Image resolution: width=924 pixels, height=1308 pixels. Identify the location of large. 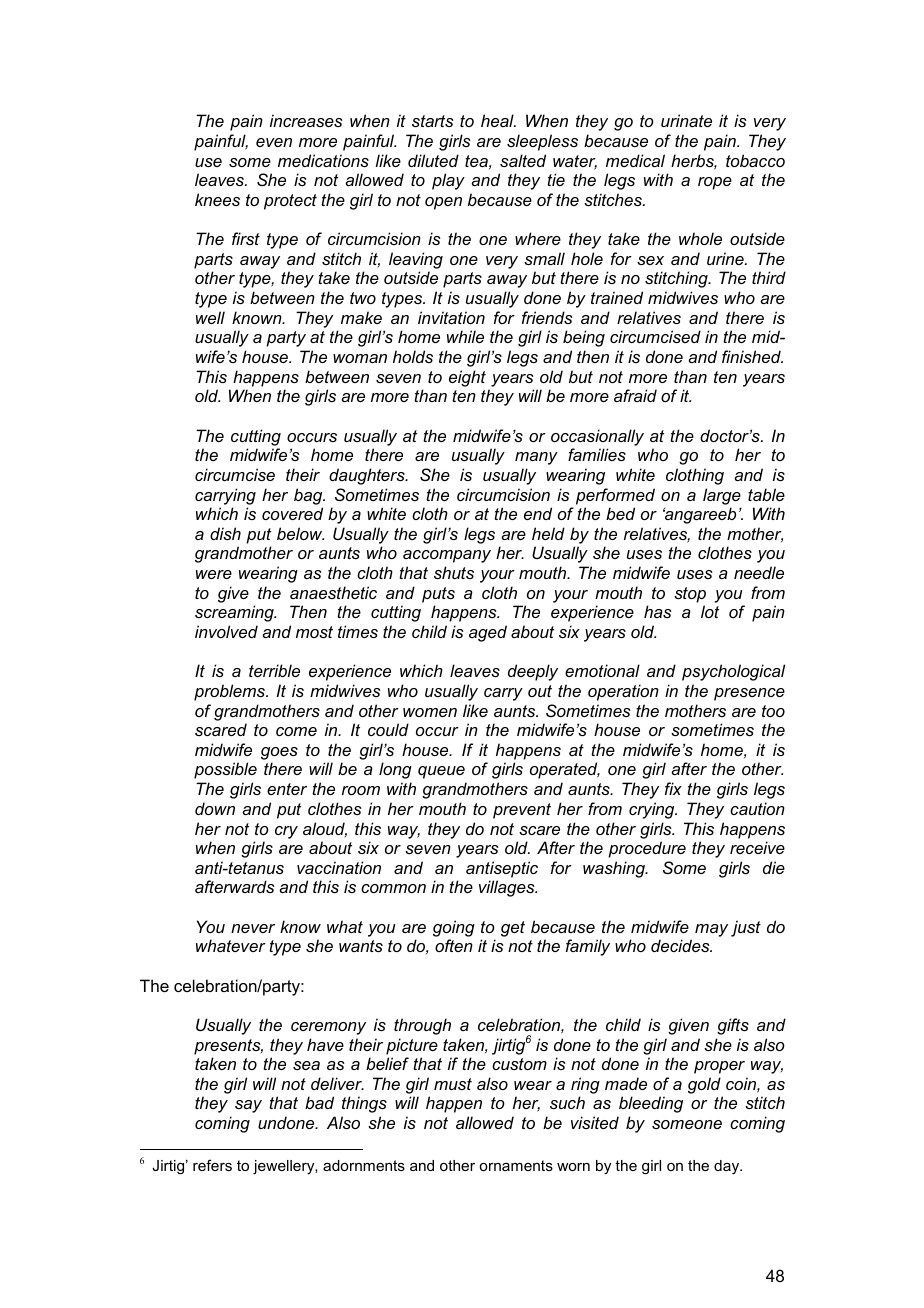
(722, 496).
